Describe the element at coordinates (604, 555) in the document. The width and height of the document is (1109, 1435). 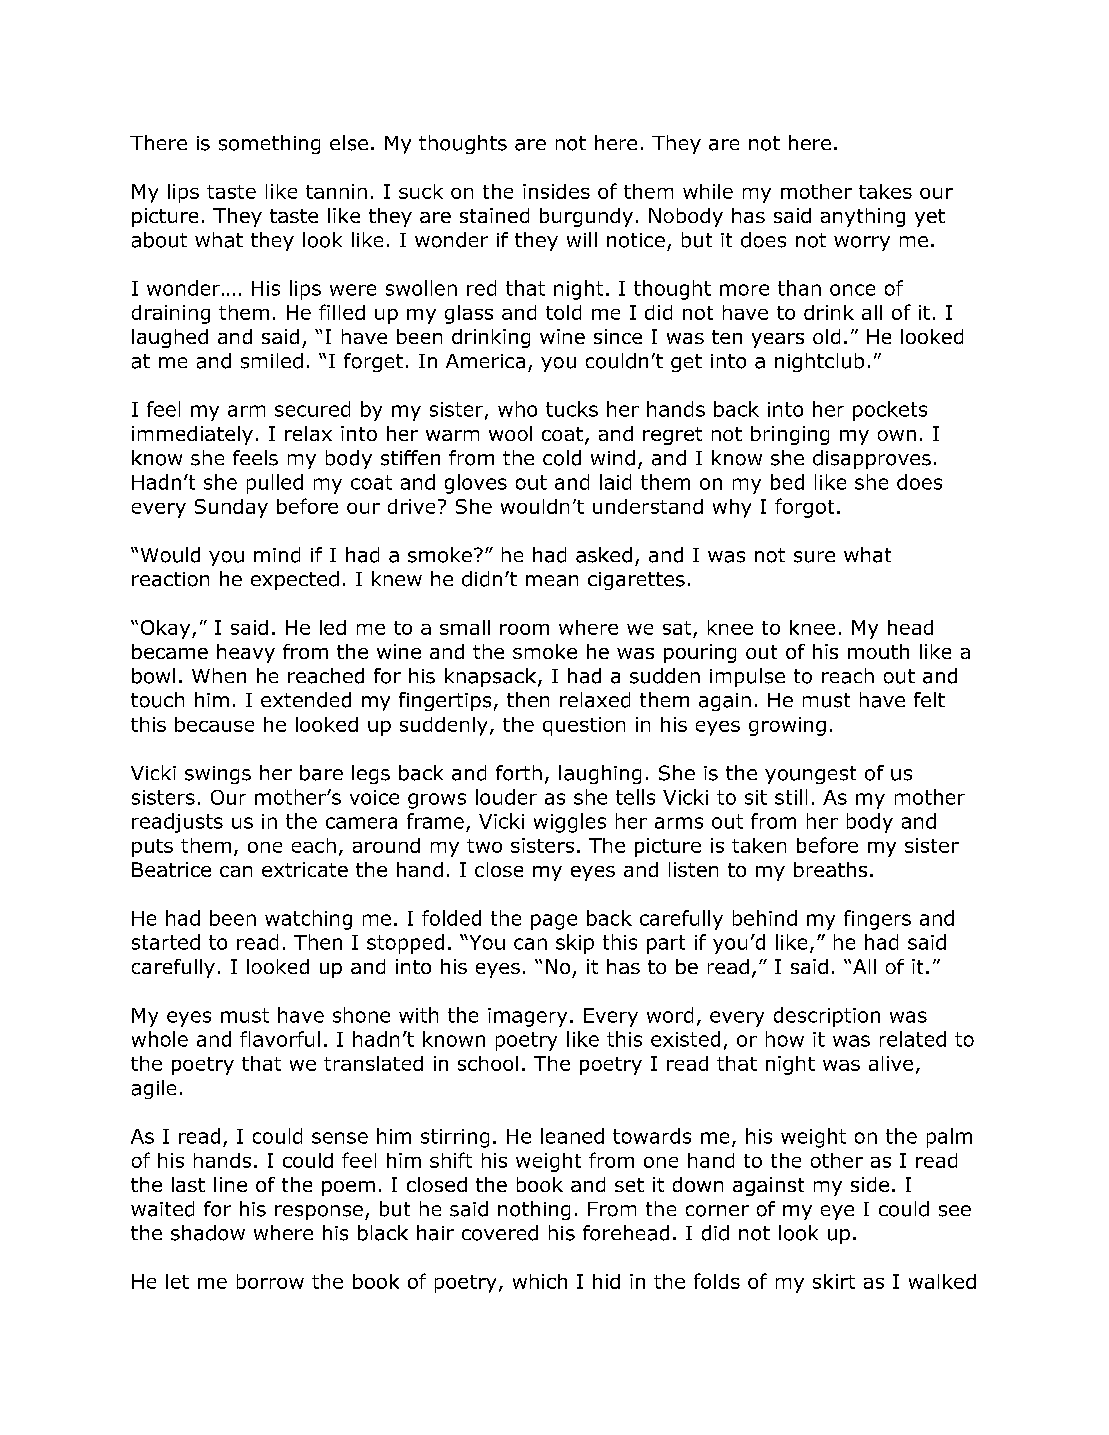
I see `asked` at that location.
